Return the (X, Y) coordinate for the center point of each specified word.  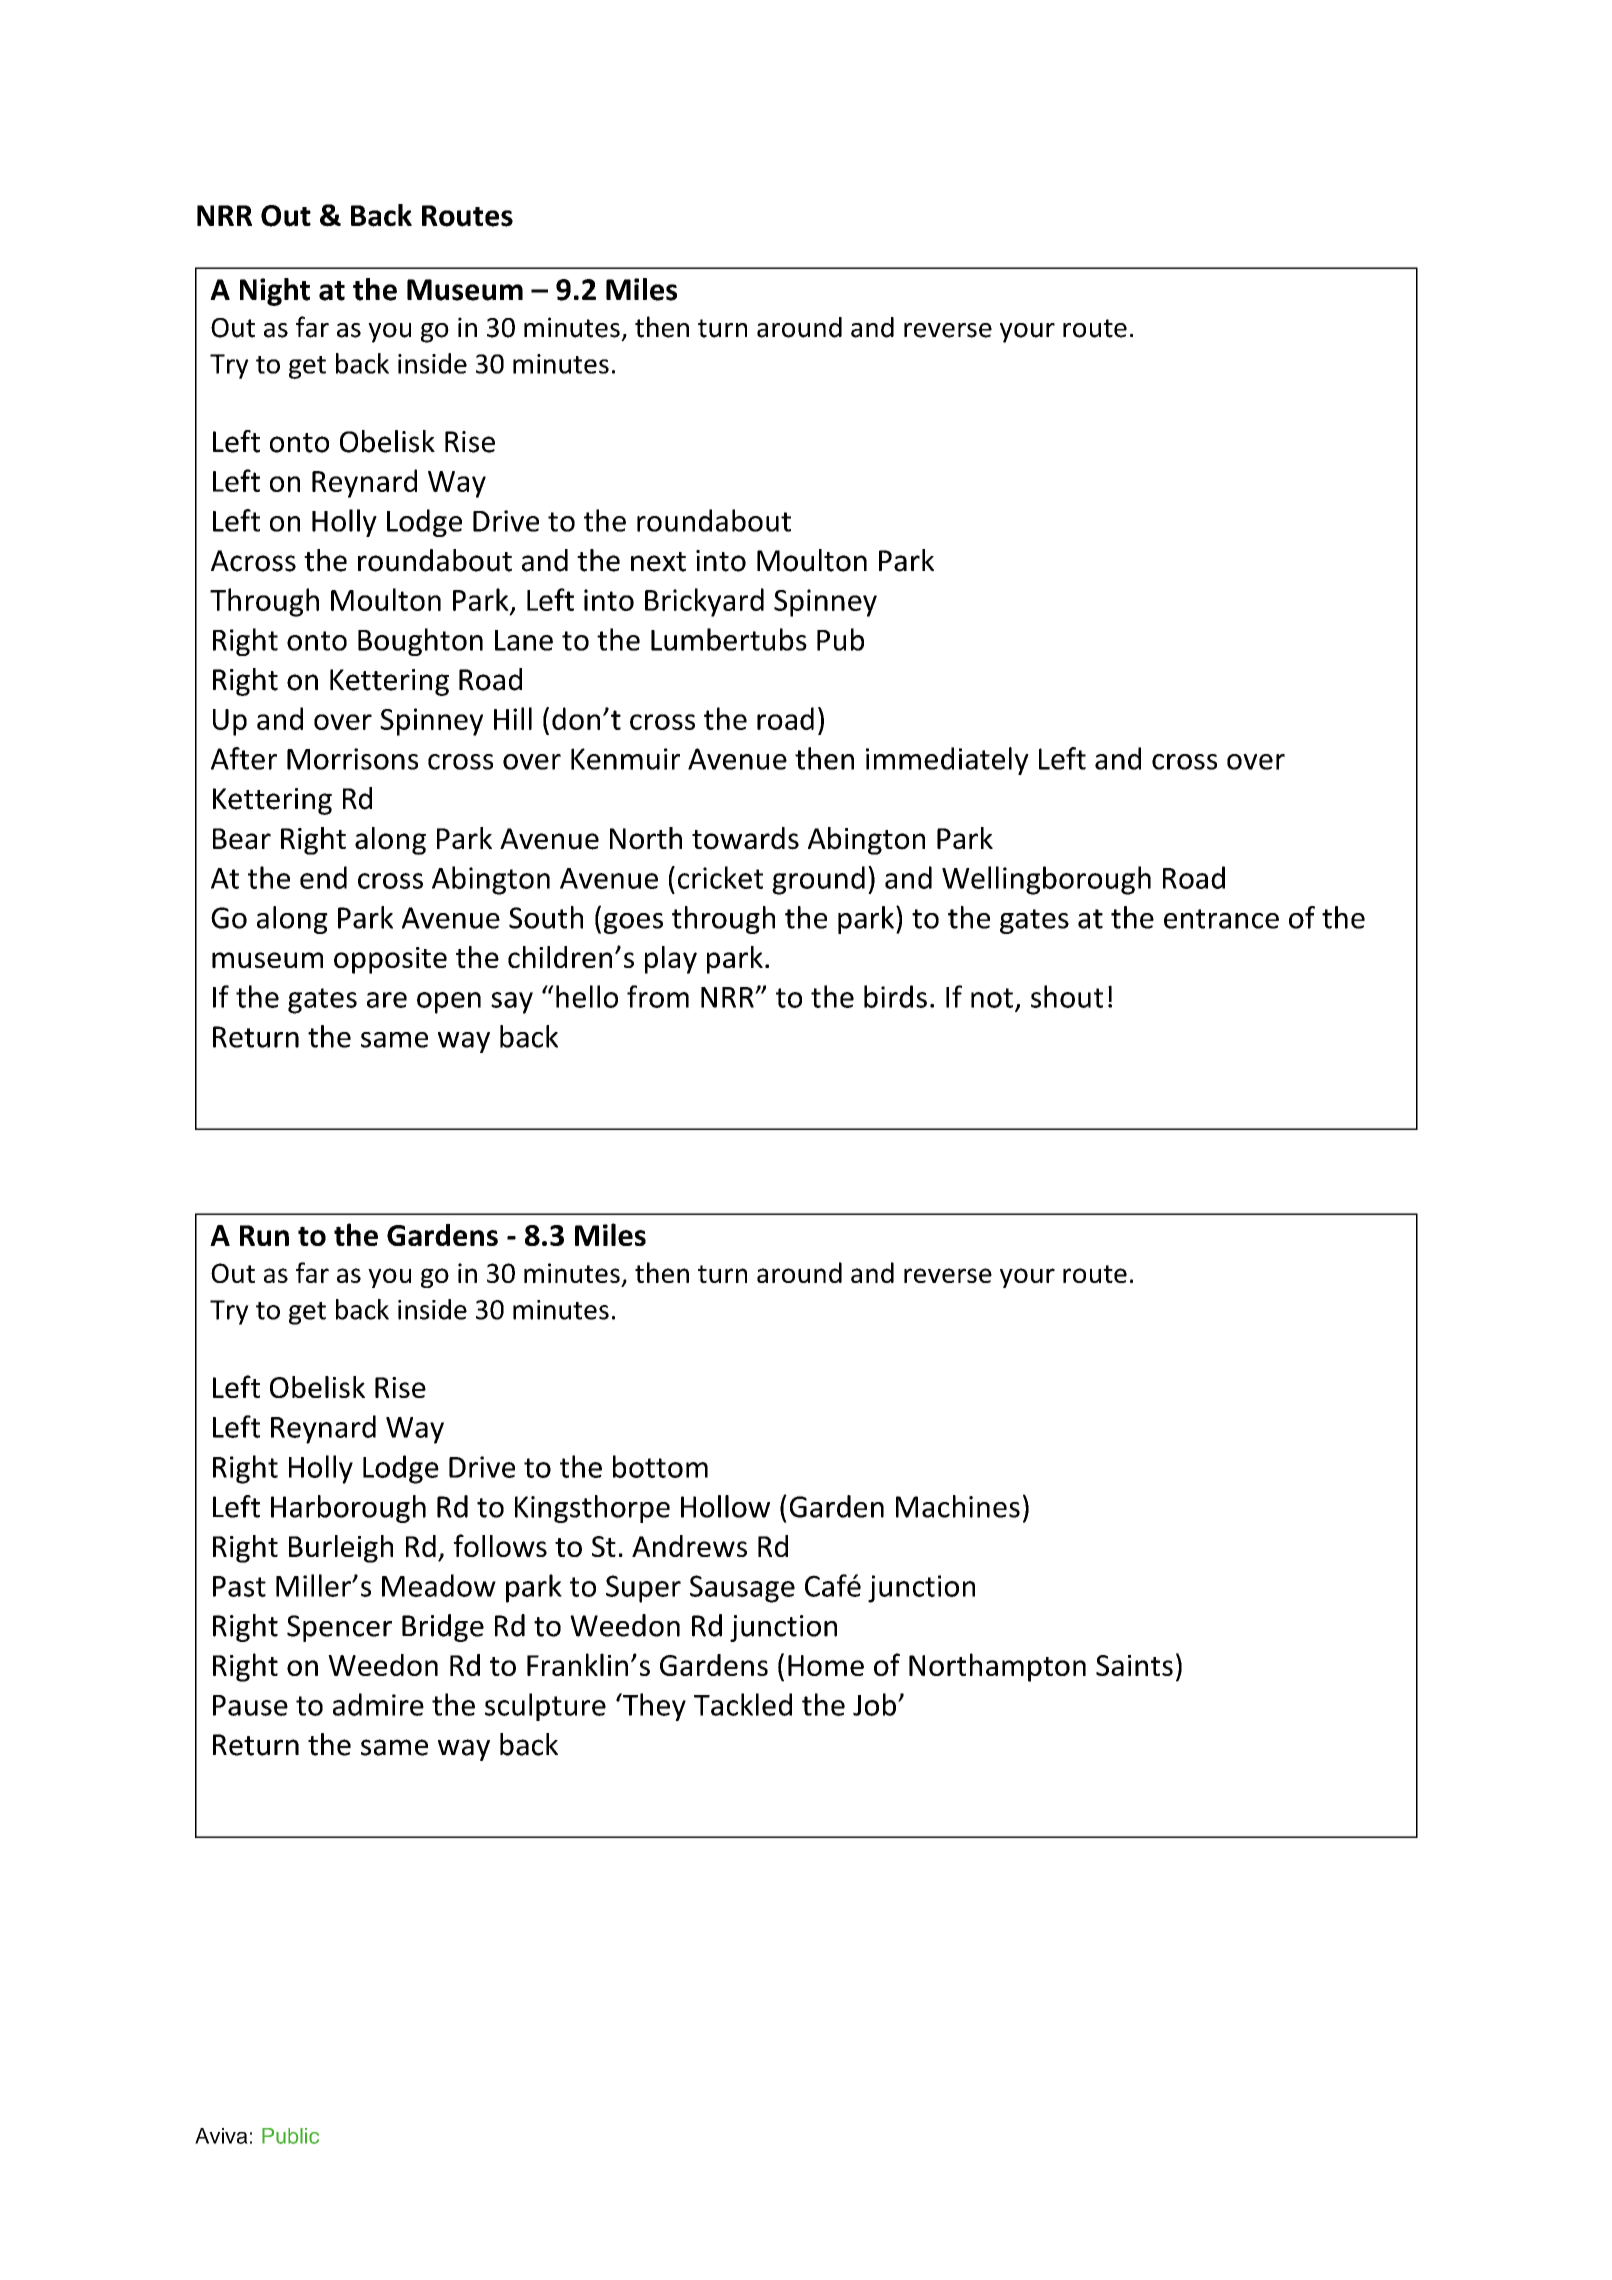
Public (290, 2136)
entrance (1221, 919)
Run (264, 1235)
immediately (947, 761)
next (658, 562)
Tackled (743, 1704)
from (658, 996)
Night (275, 292)
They (653, 1707)
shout (1067, 996)
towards (745, 838)
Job (874, 1704)
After (244, 758)
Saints (1134, 1665)
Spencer (339, 1628)
